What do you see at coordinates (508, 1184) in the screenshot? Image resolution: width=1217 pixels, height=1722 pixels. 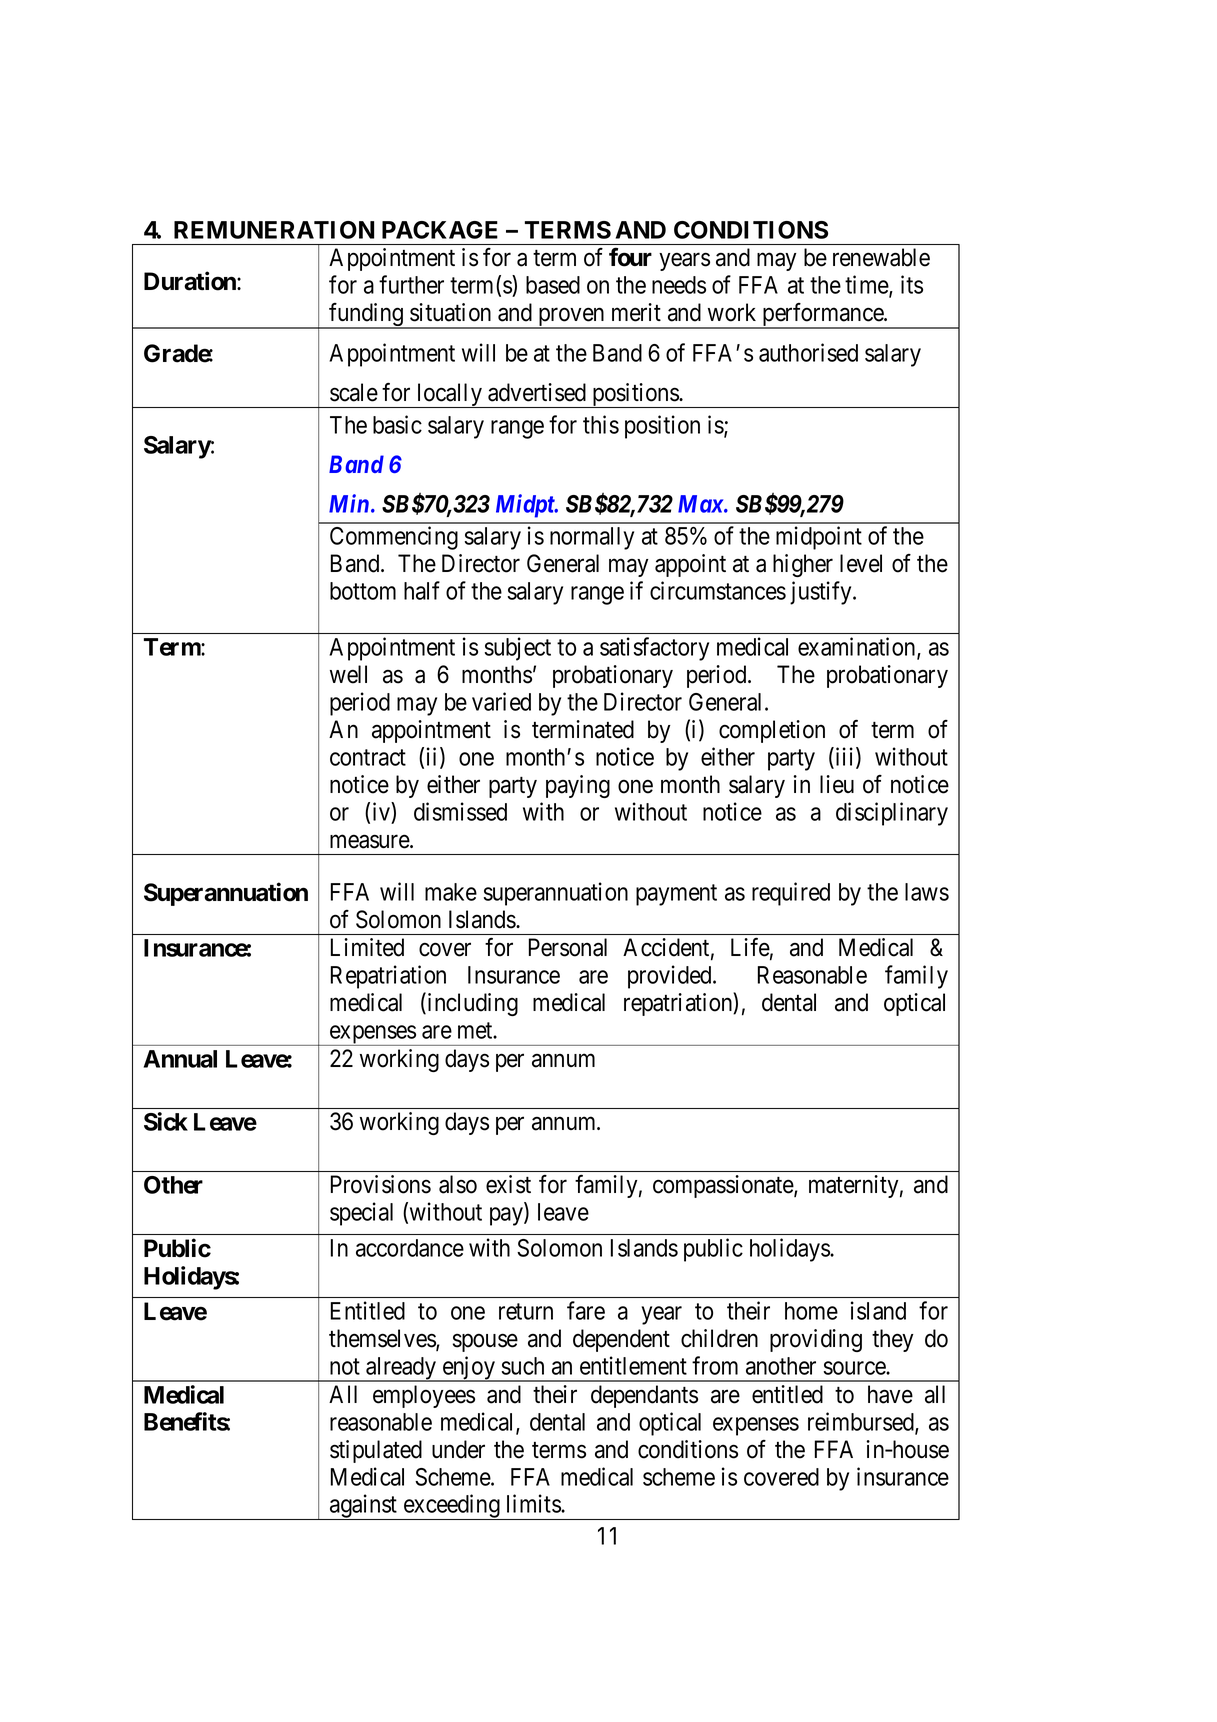 I see `exist` at bounding box center [508, 1184].
